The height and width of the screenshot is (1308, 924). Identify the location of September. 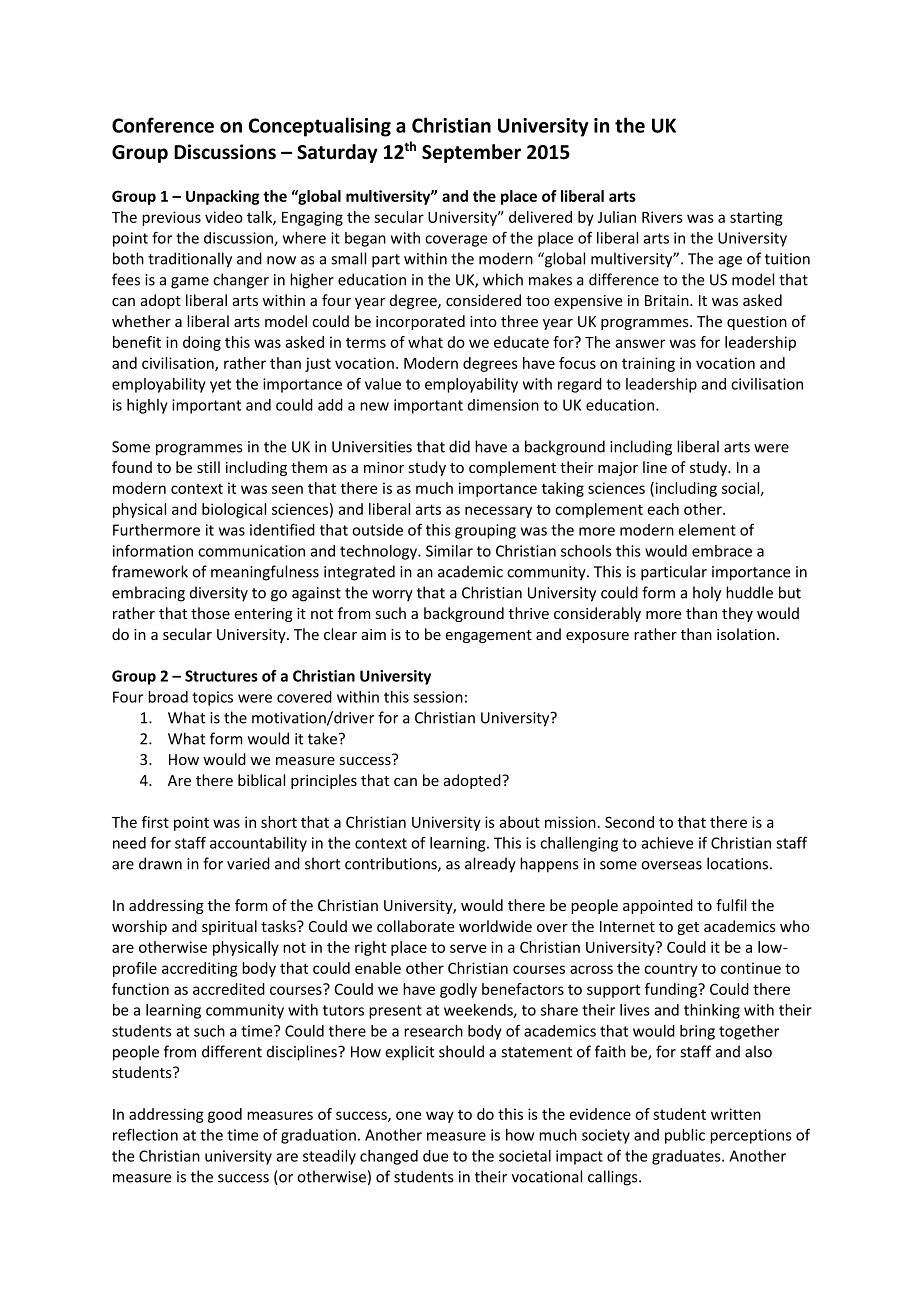
(471, 153).
